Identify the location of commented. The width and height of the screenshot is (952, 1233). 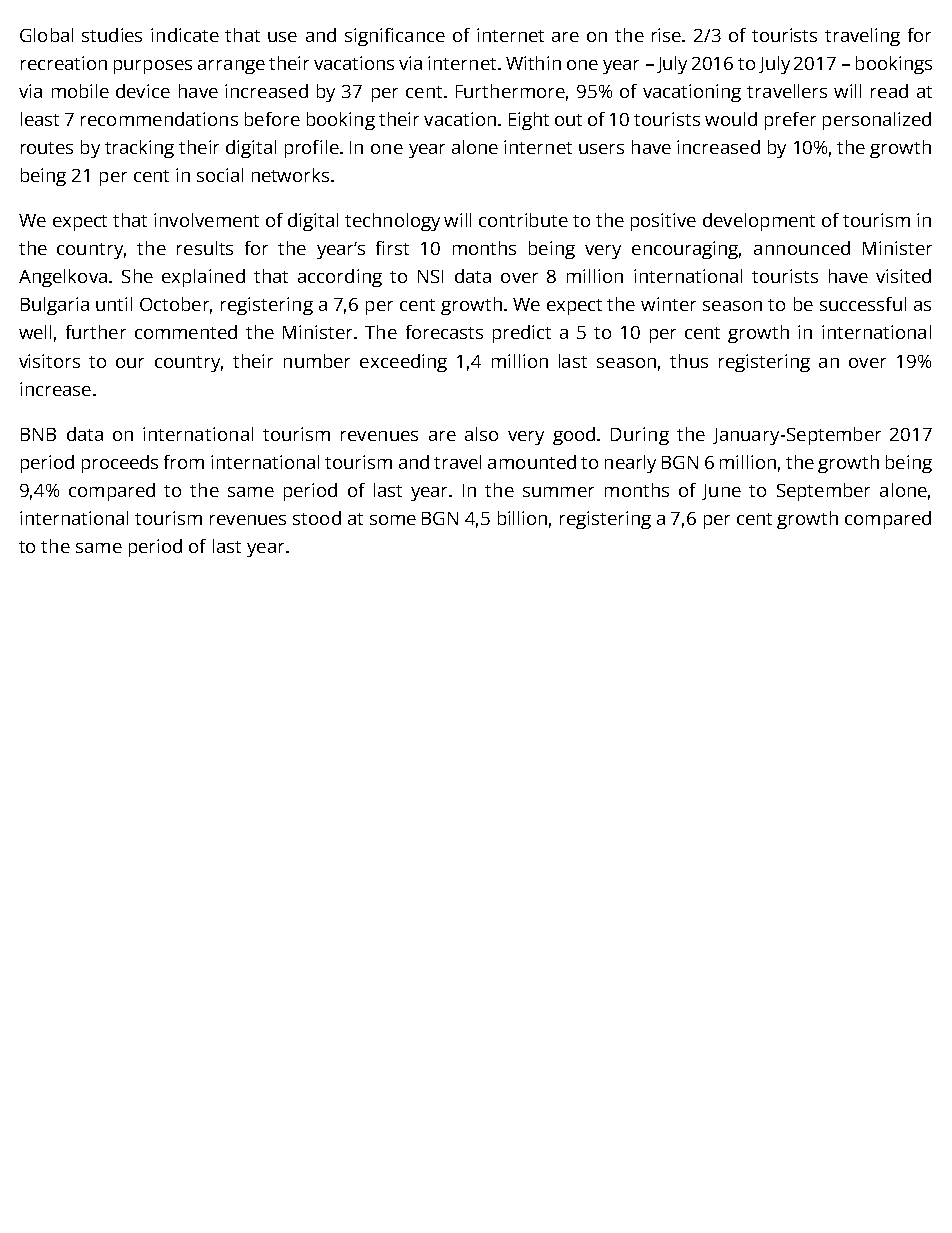
(186, 332).
